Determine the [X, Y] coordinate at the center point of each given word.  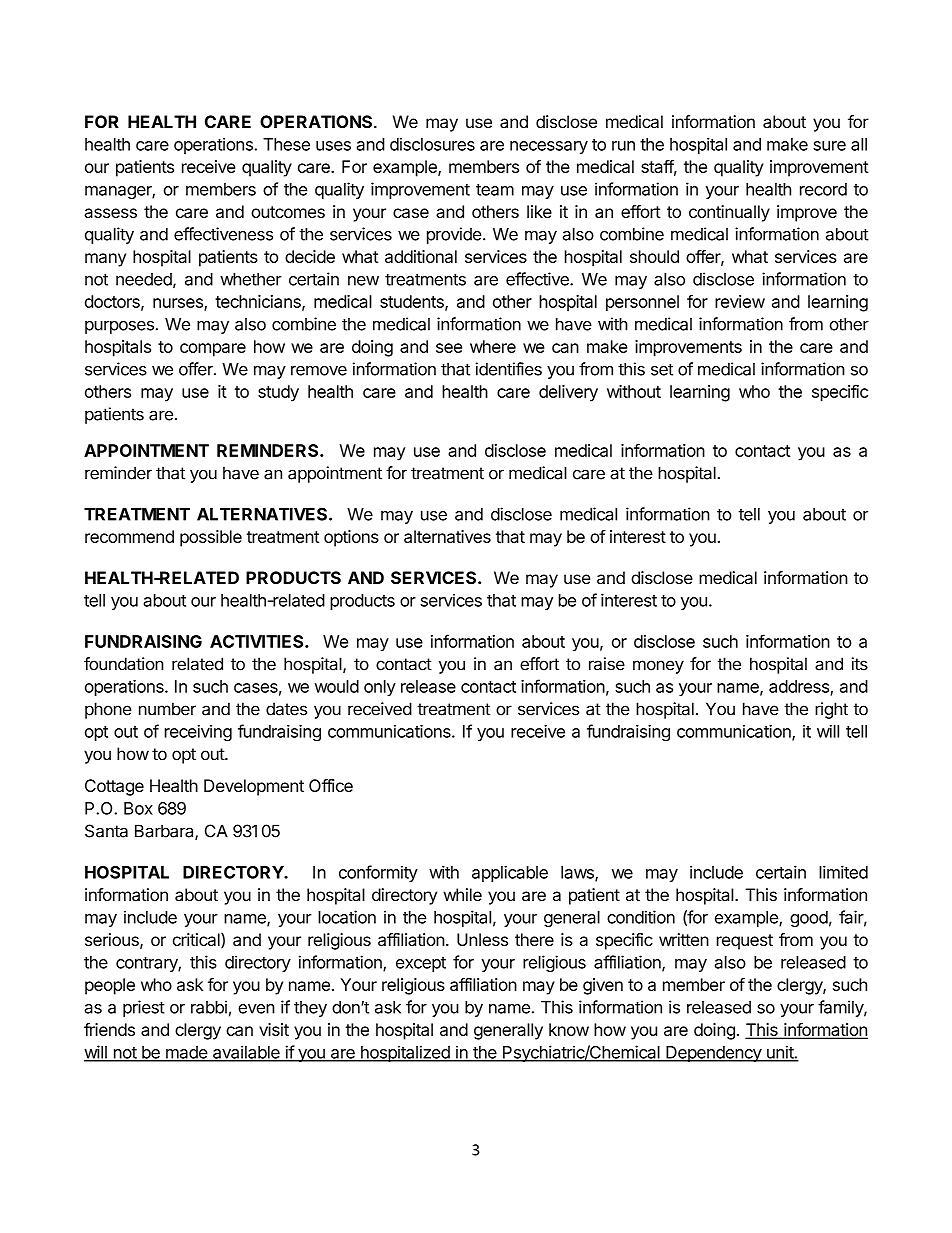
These [286, 144]
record [823, 189]
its [860, 664]
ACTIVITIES [258, 641]
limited [843, 872]
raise [607, 664]
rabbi [209, 1007]
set [662, 369]
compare [213, 350]
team [495, 190]
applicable [510, 873]
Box [138, 808]
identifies [508, 369]
